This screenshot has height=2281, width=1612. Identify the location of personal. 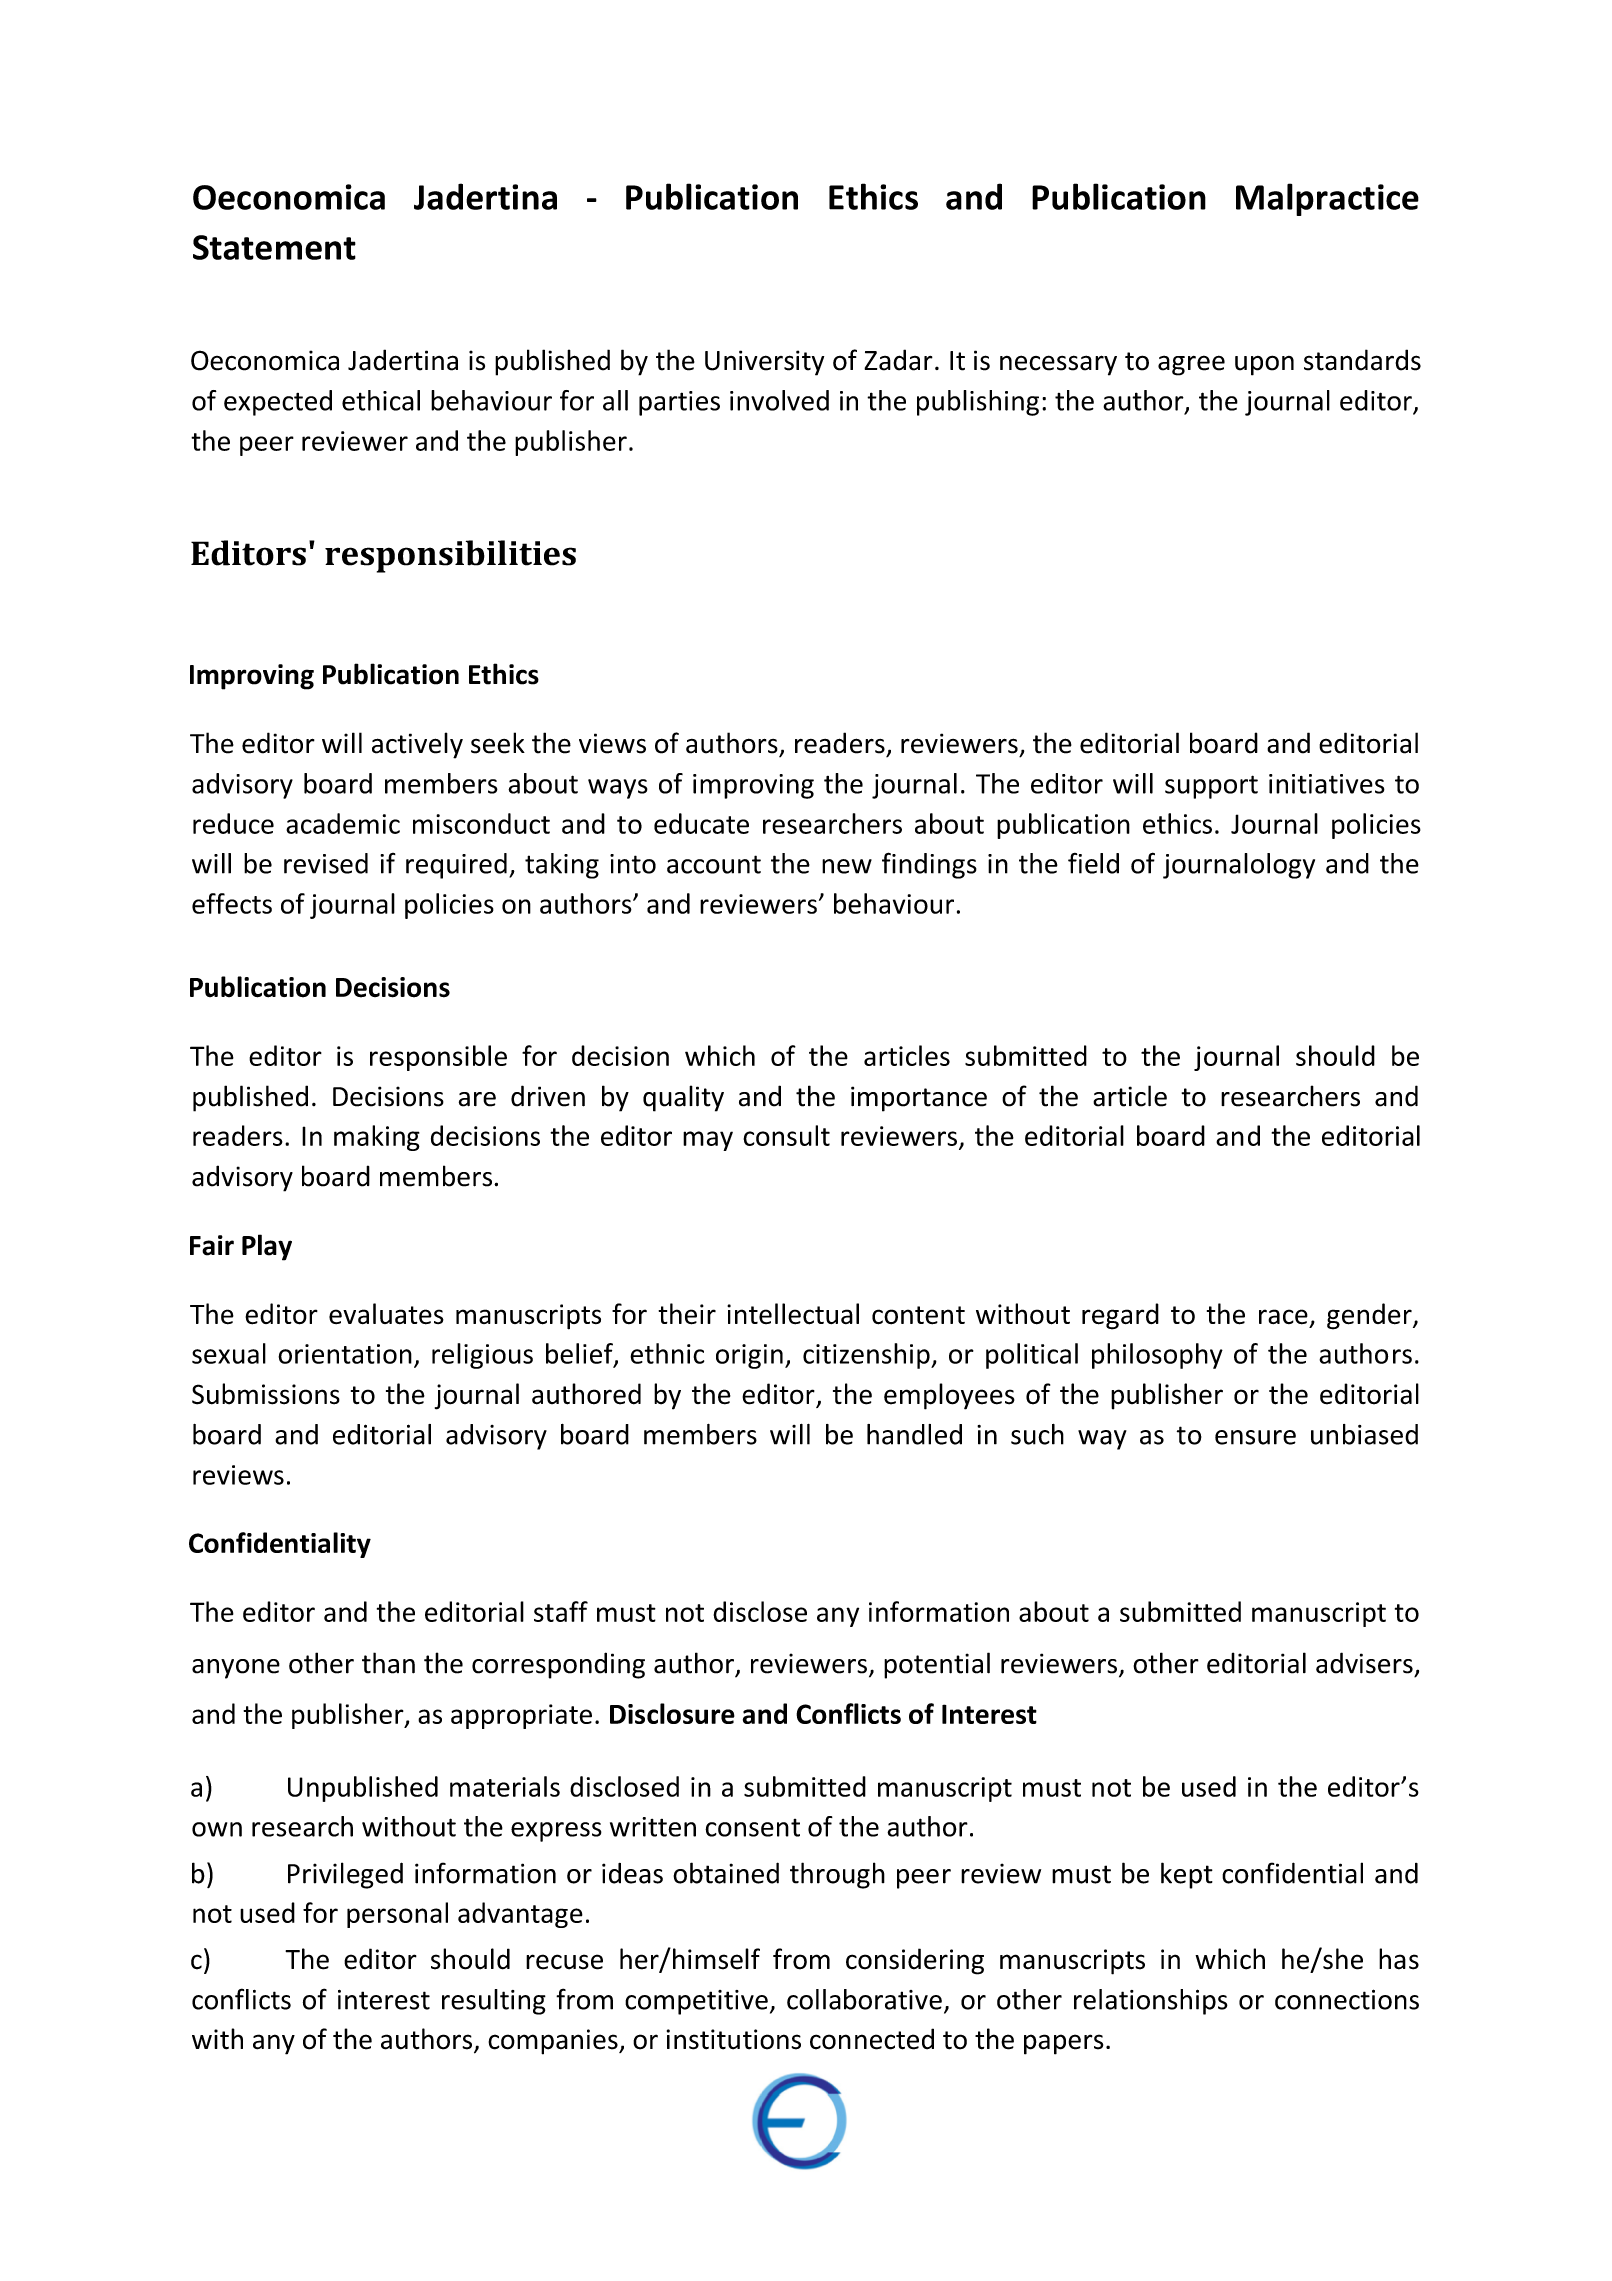
(397, 1915).
